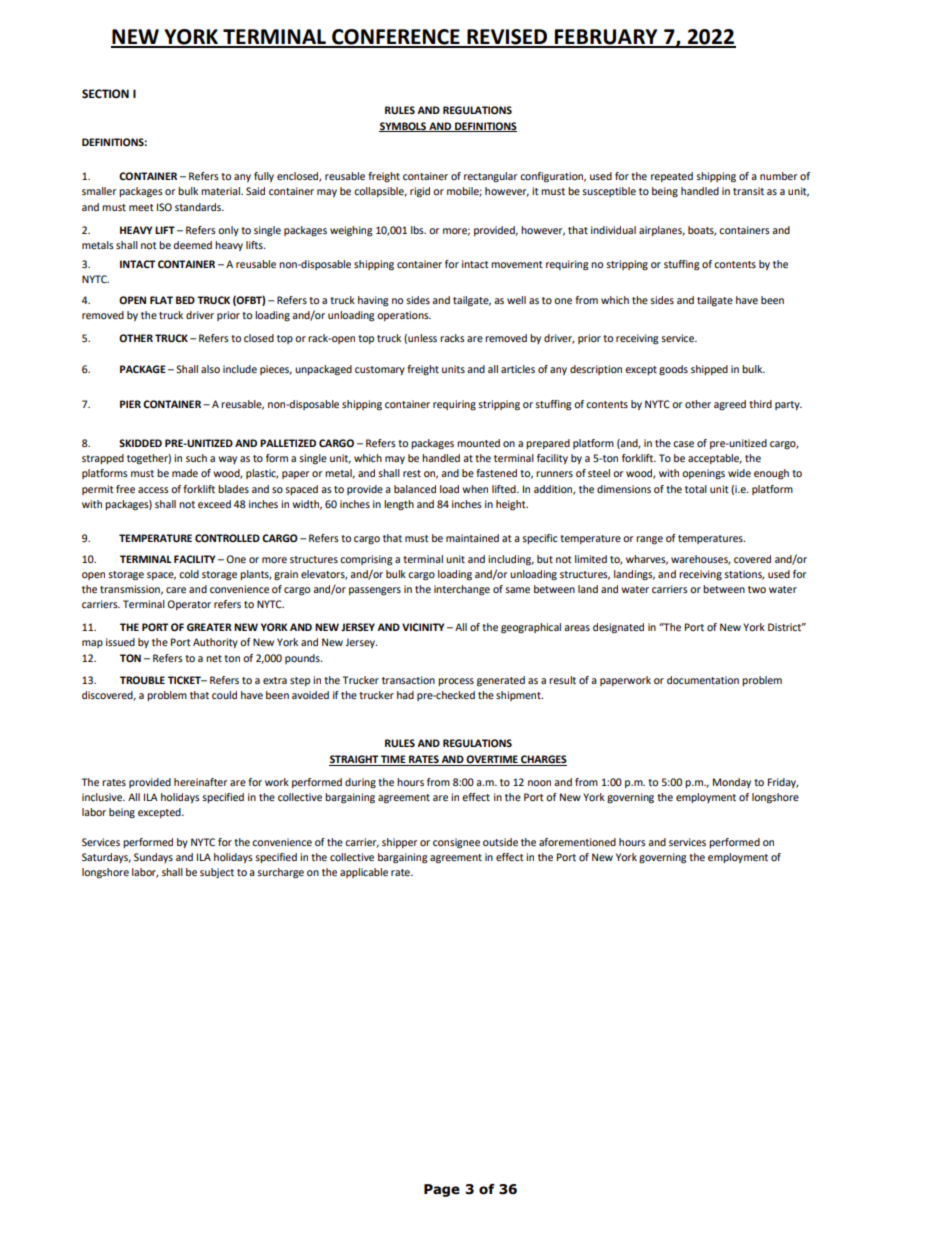 The width and height of the screenshot is (952, 1233). What do you see at coordinates (405, 695) in the screenshot?
I see `had` at bounding box center [405, 695].
